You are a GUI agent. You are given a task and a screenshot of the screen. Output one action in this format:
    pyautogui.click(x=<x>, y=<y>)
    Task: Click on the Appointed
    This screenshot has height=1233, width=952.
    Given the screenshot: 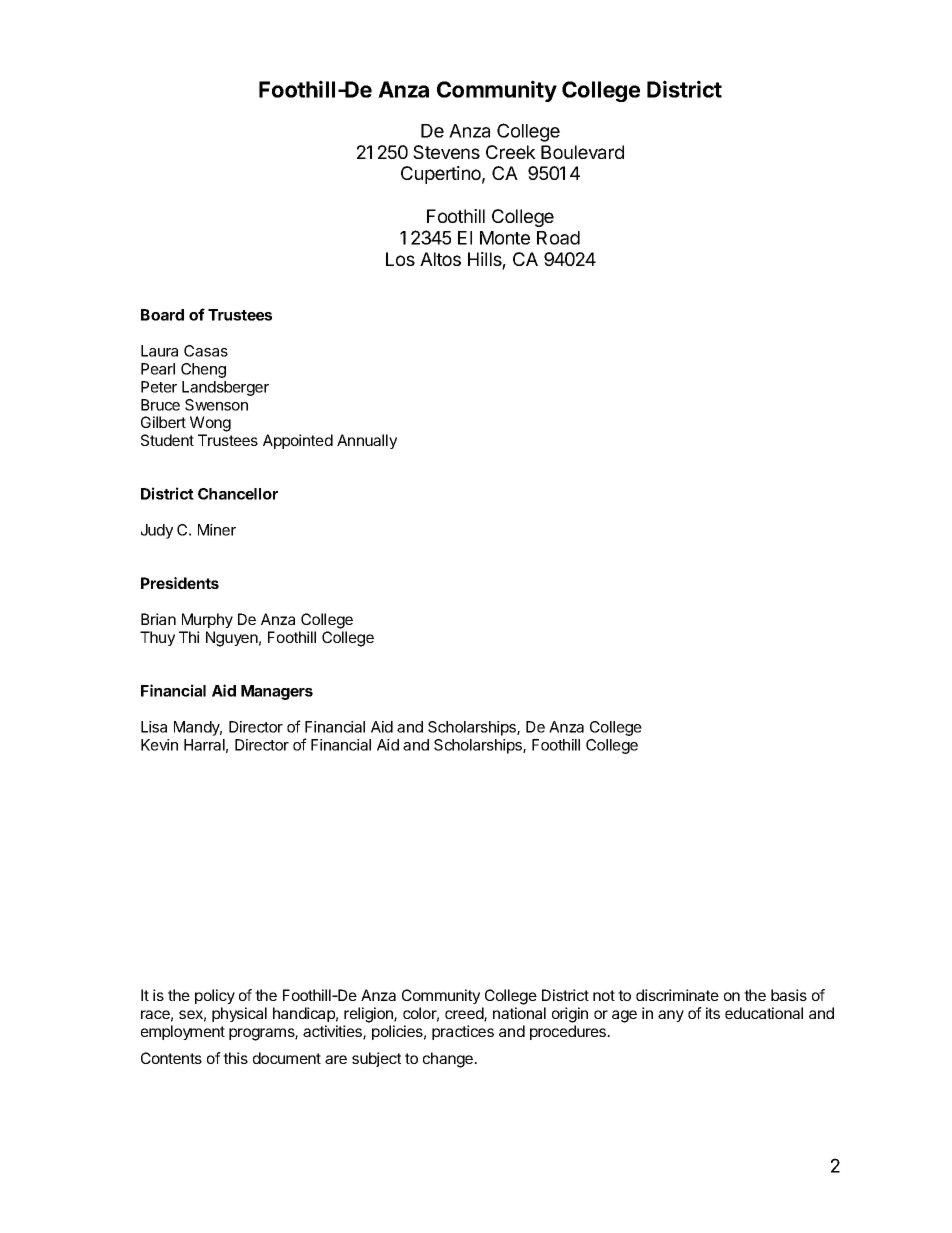 What is the action you would take?
    pyautogui.click(x=298, y=441)
